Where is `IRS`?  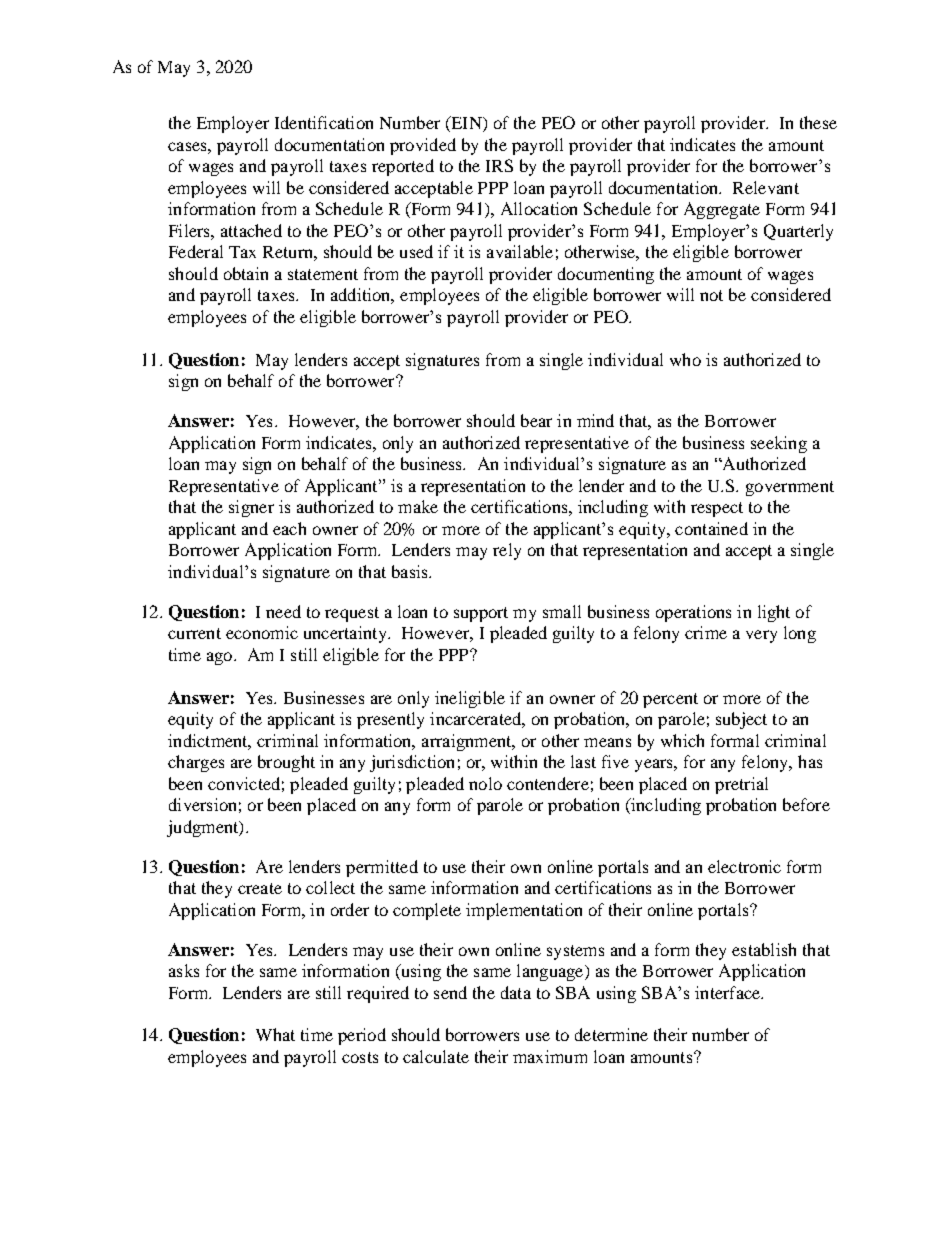
IRS is located at coordinates (499, 165).
